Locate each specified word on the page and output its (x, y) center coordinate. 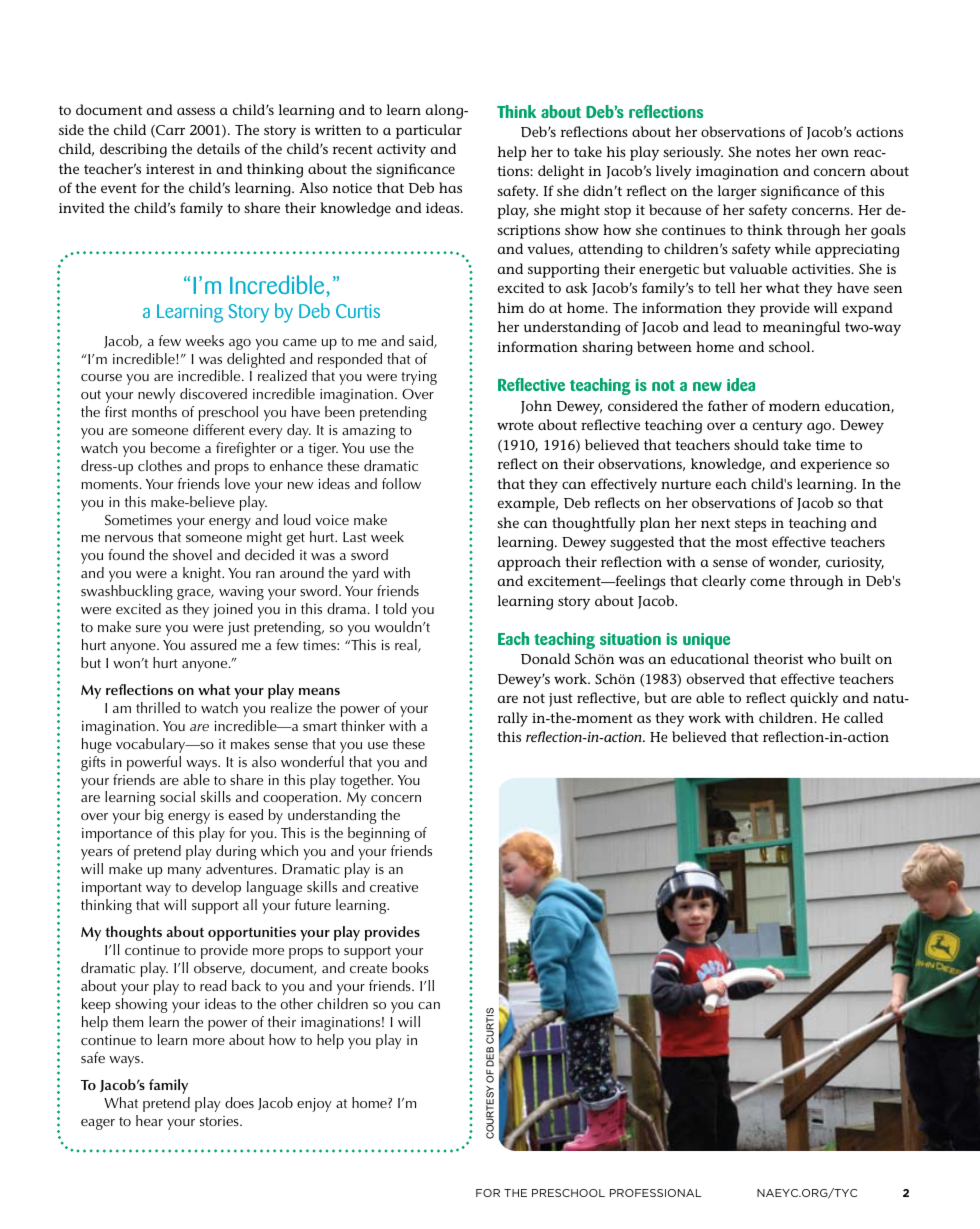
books (410, 967)
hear (149, 1120)
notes (773, 152)
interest (170, 169)
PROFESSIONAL (656, 1193)
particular (429, 131)
